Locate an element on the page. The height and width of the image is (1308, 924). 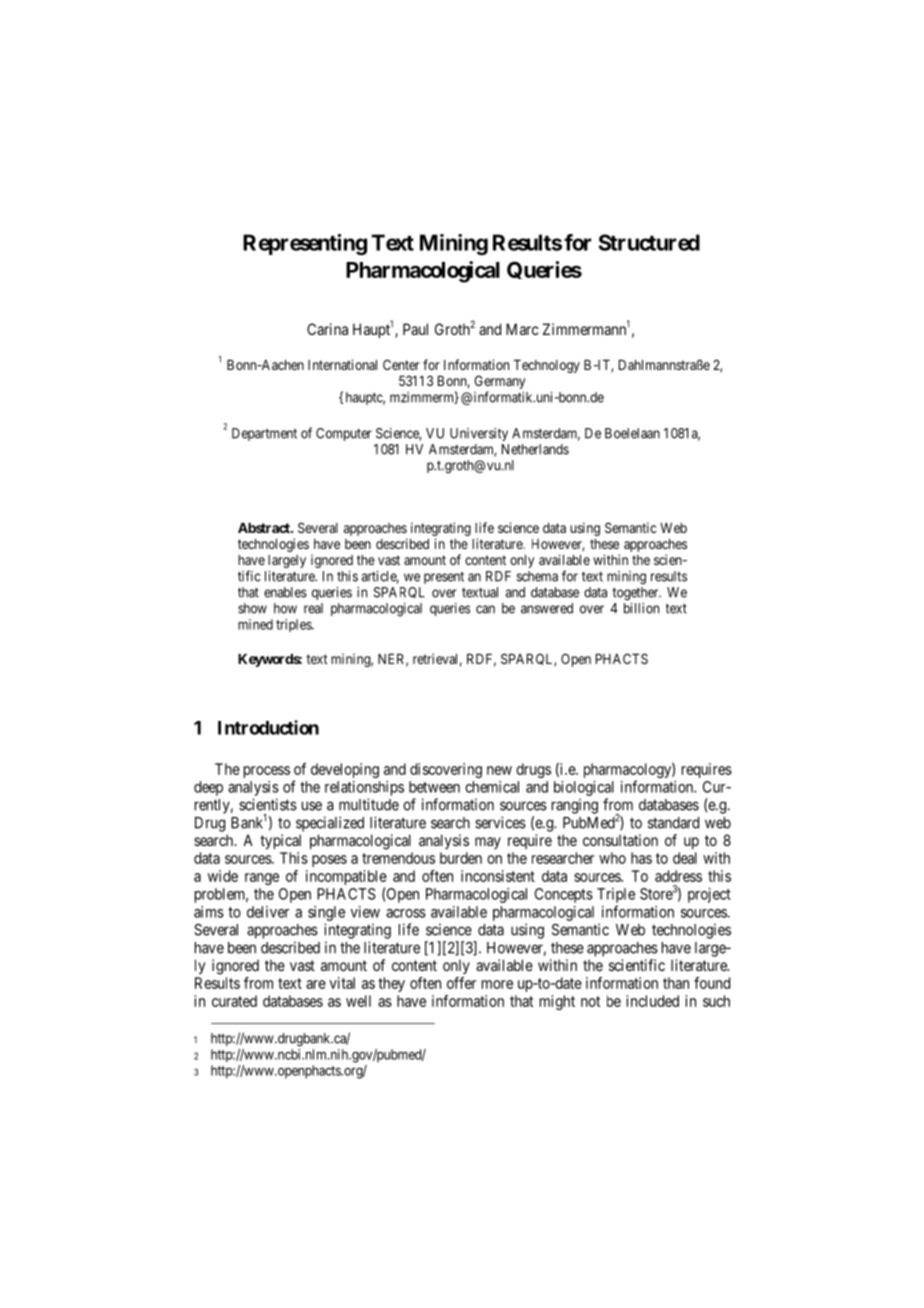
Structured is located at coordinates (649, 242).
